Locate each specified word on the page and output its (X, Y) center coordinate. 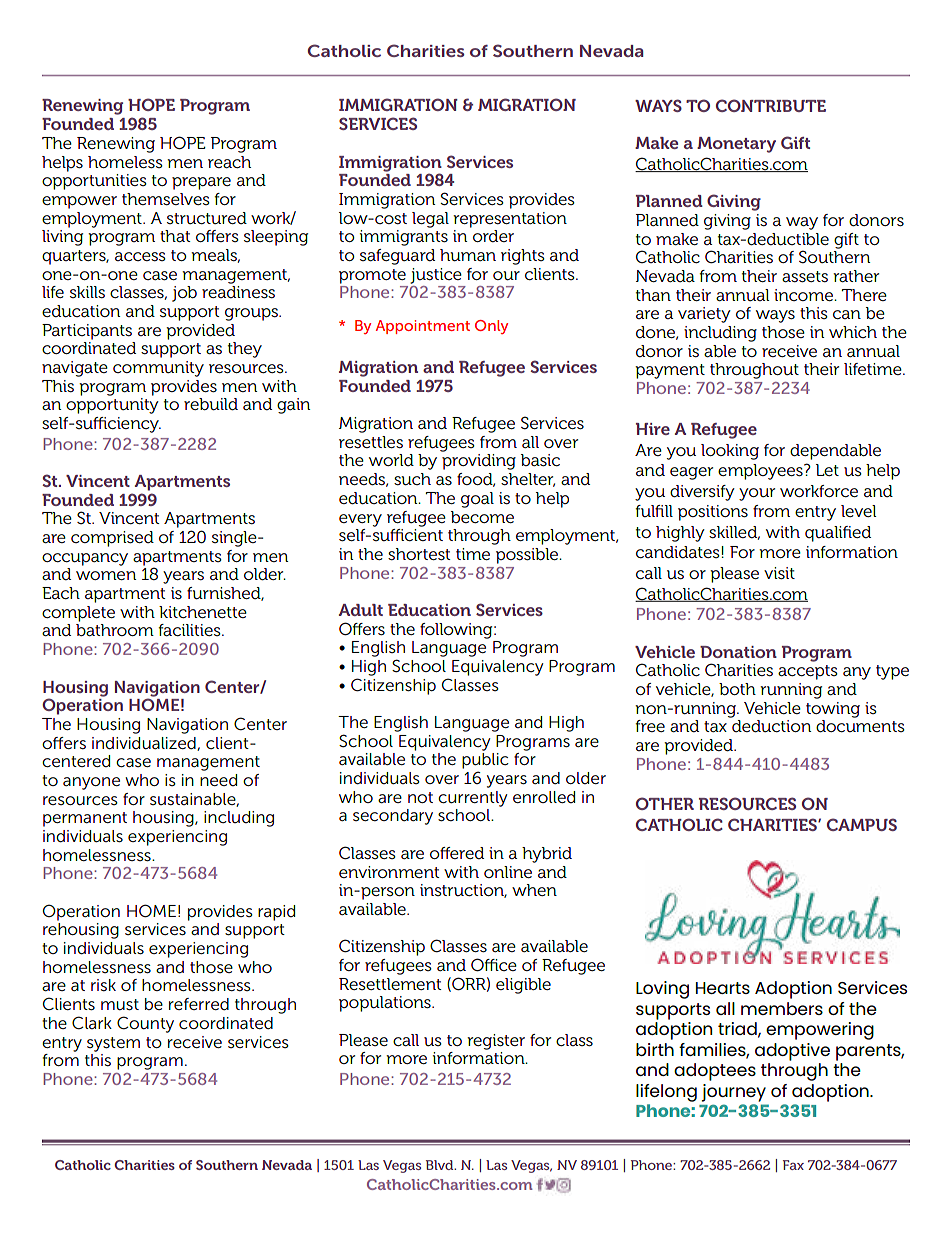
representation (510, 220)
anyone (91, 783)
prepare (201, 183)
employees (761, 472)
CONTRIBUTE (771, 105)
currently (472, 799)
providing (479, 462)
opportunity (112, 406)
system (113, 1044)
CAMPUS (862, 824)
